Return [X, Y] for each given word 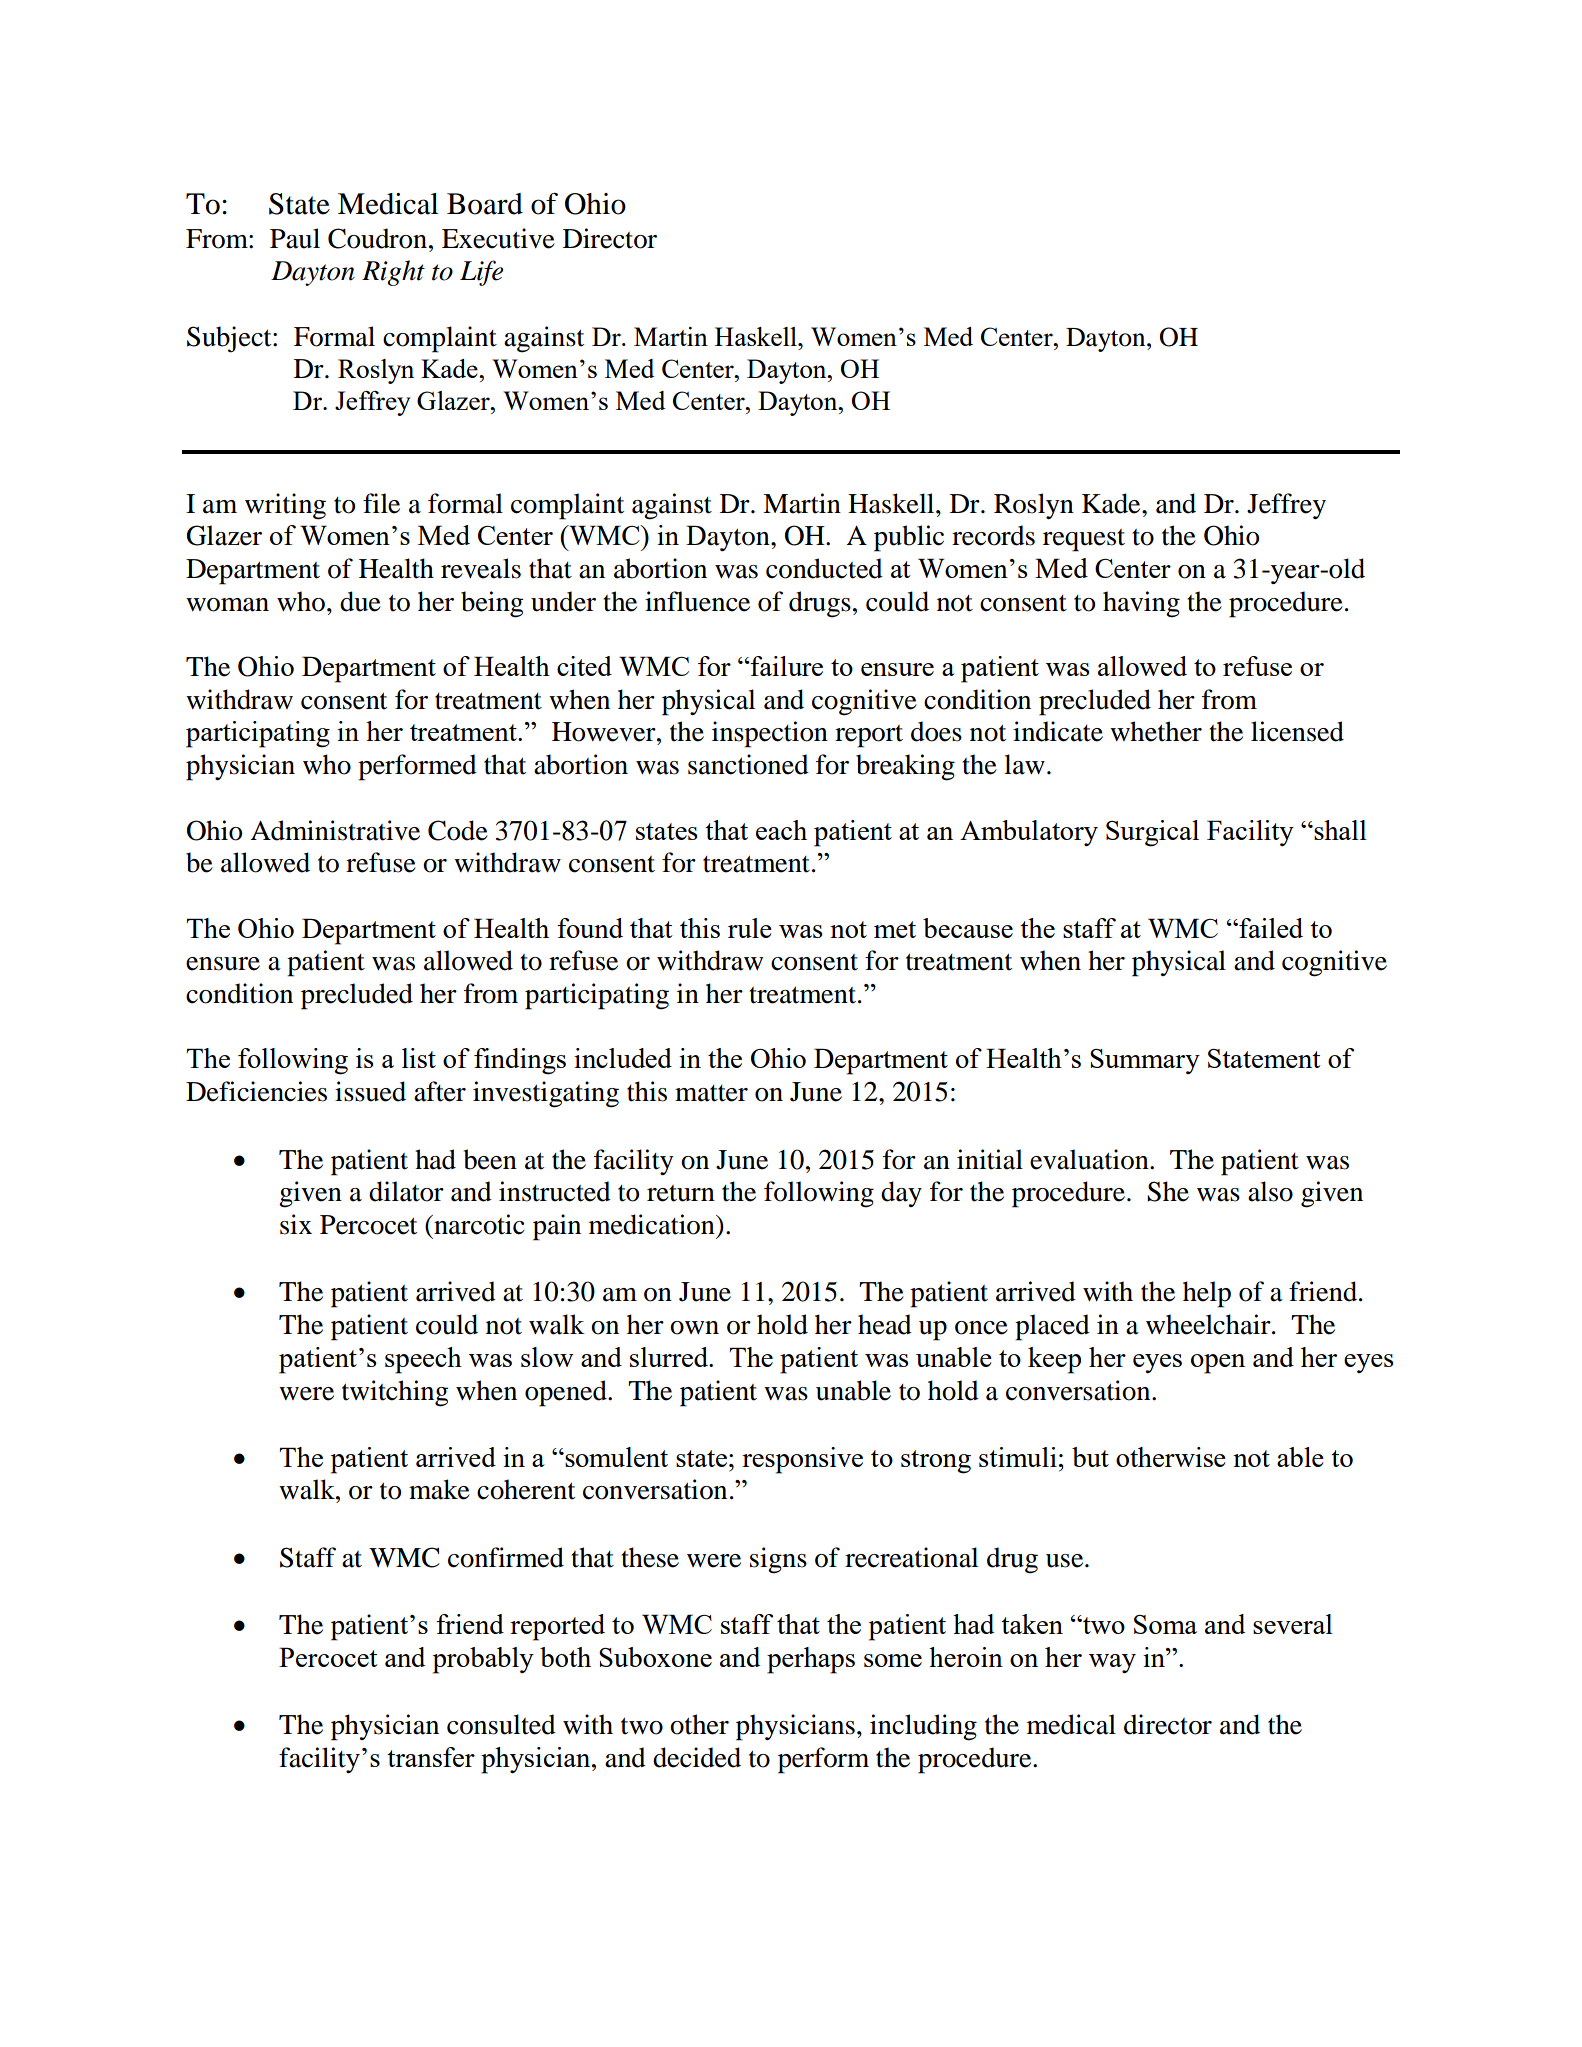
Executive [498, 238]
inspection [770, 734]
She [1168, 1191]
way [1112, 1664]
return [681, 1193]
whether [1156, 731]
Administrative [335, 830]
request [1084, 540]
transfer [431, 1757]
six [296, 1224]
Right [393, 273]
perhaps [811, 1660]
